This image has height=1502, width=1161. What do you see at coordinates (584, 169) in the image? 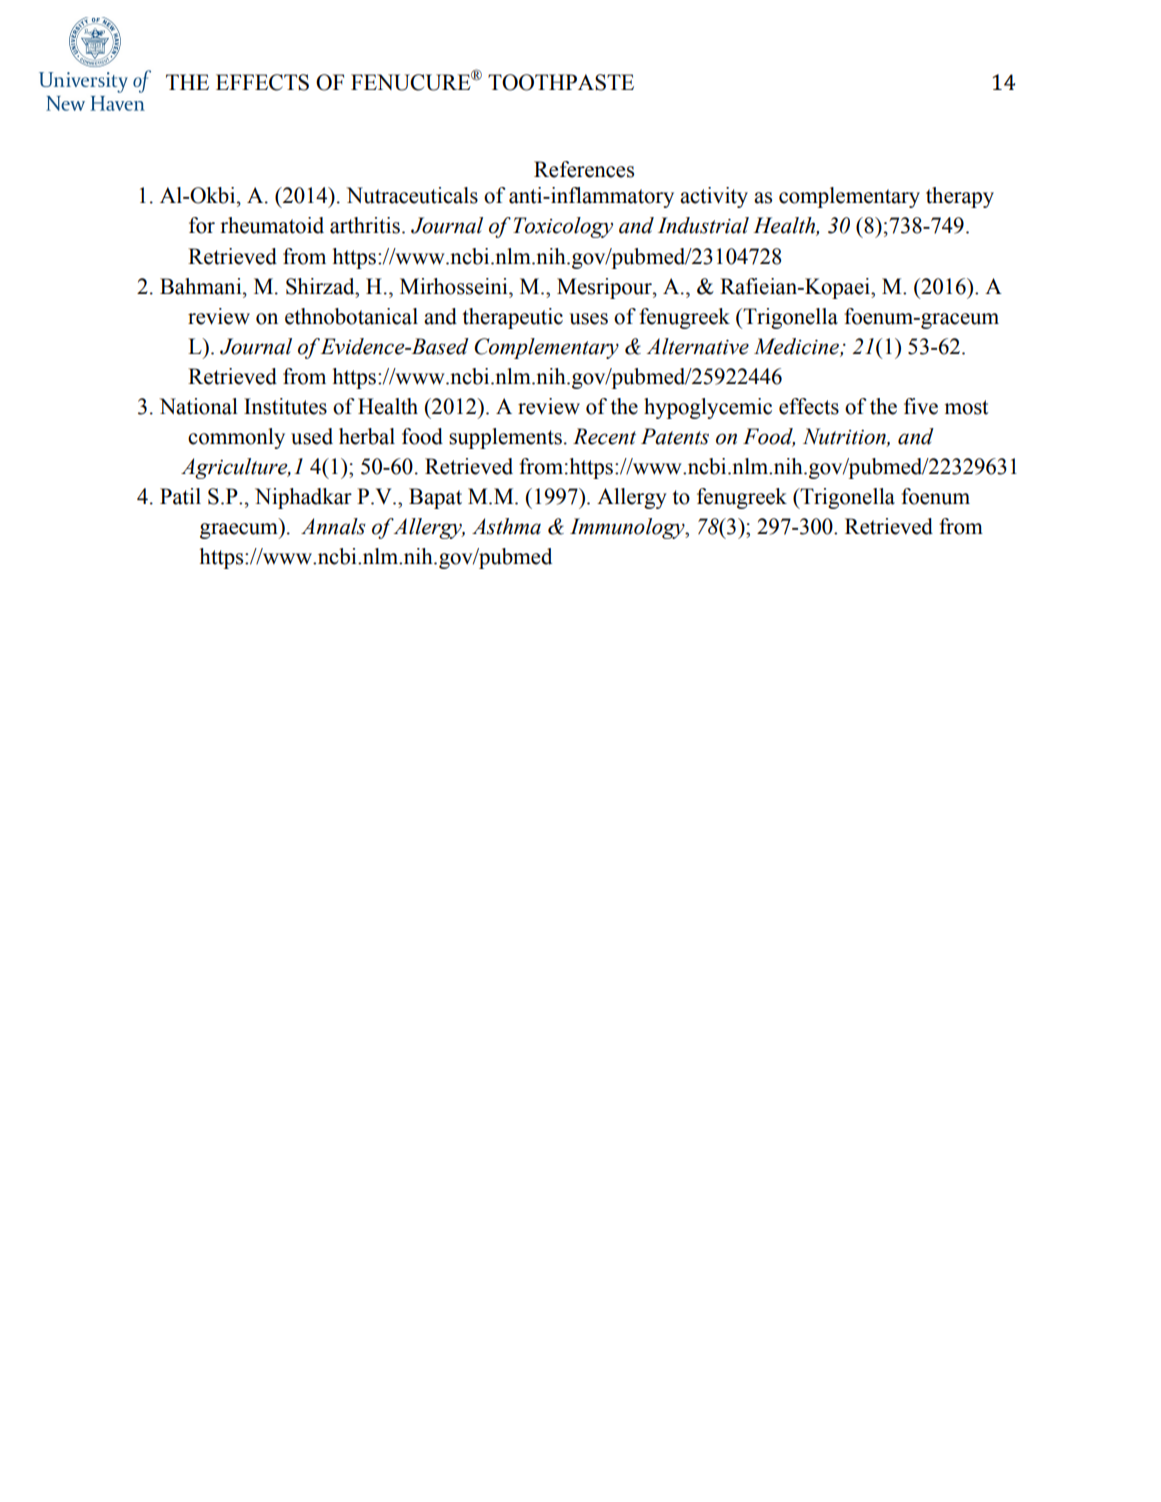
I see `References` at bounding box center [584, 169].
